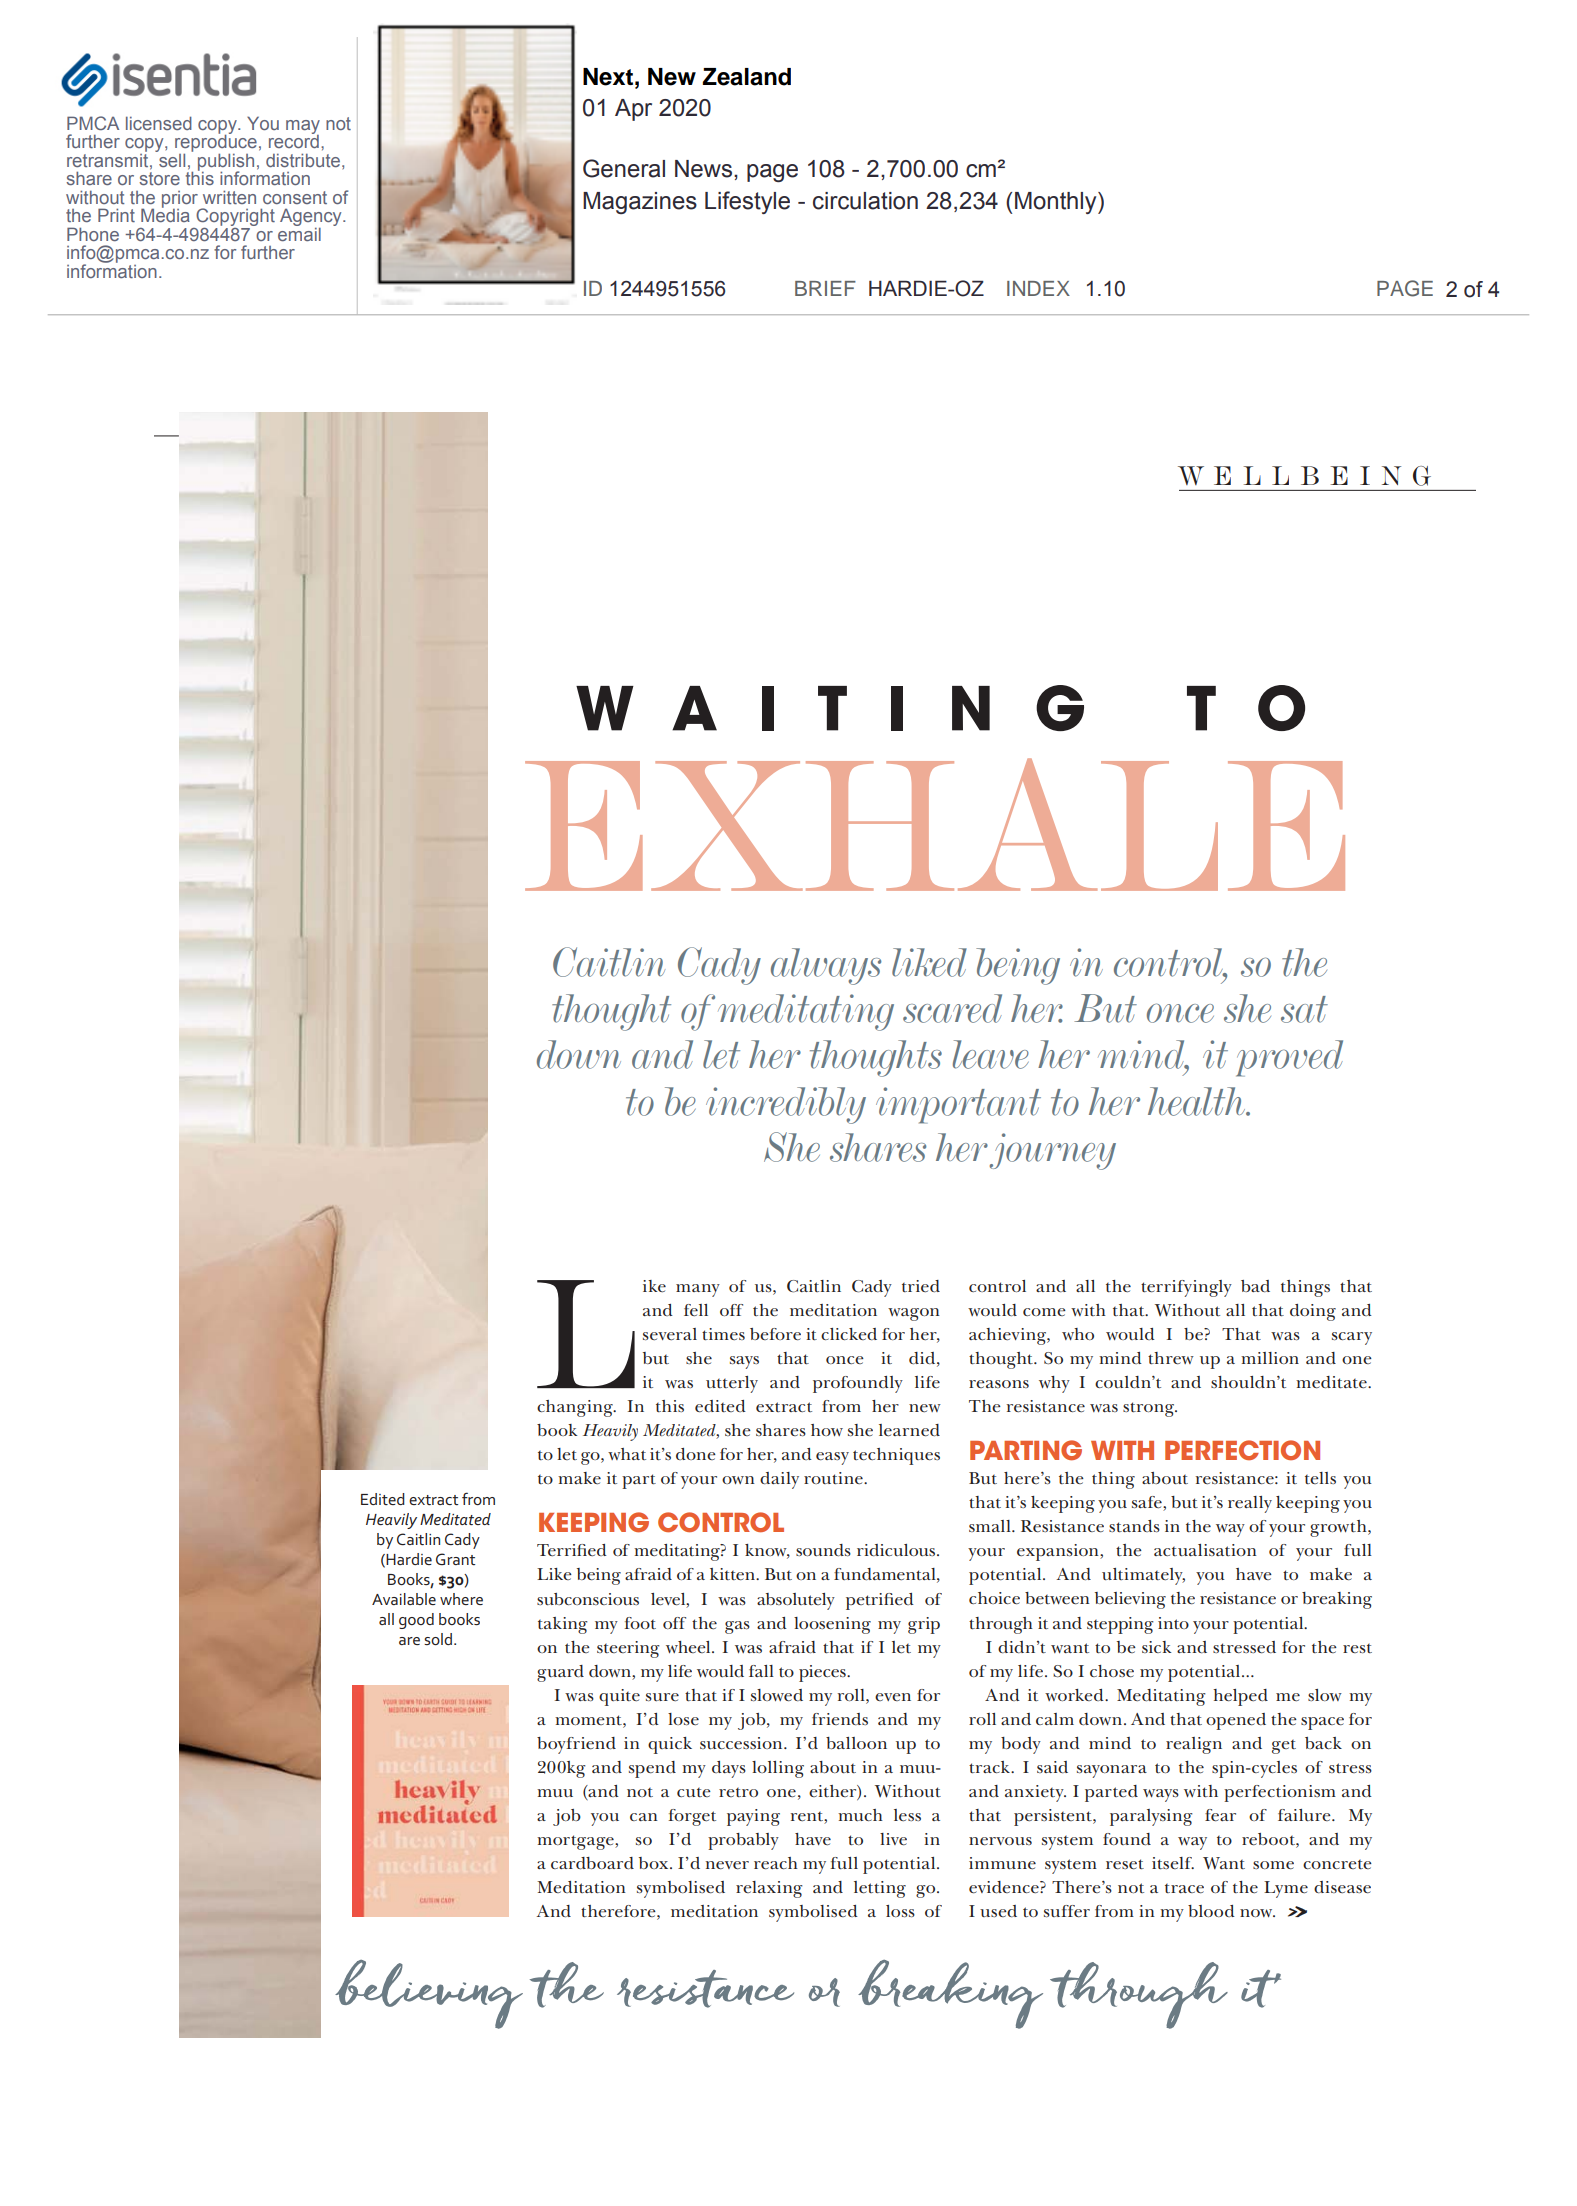  What do you see at coordinates (576, 1842) in the image?
I see `mortgage` at bounding box center [576, 1842].
